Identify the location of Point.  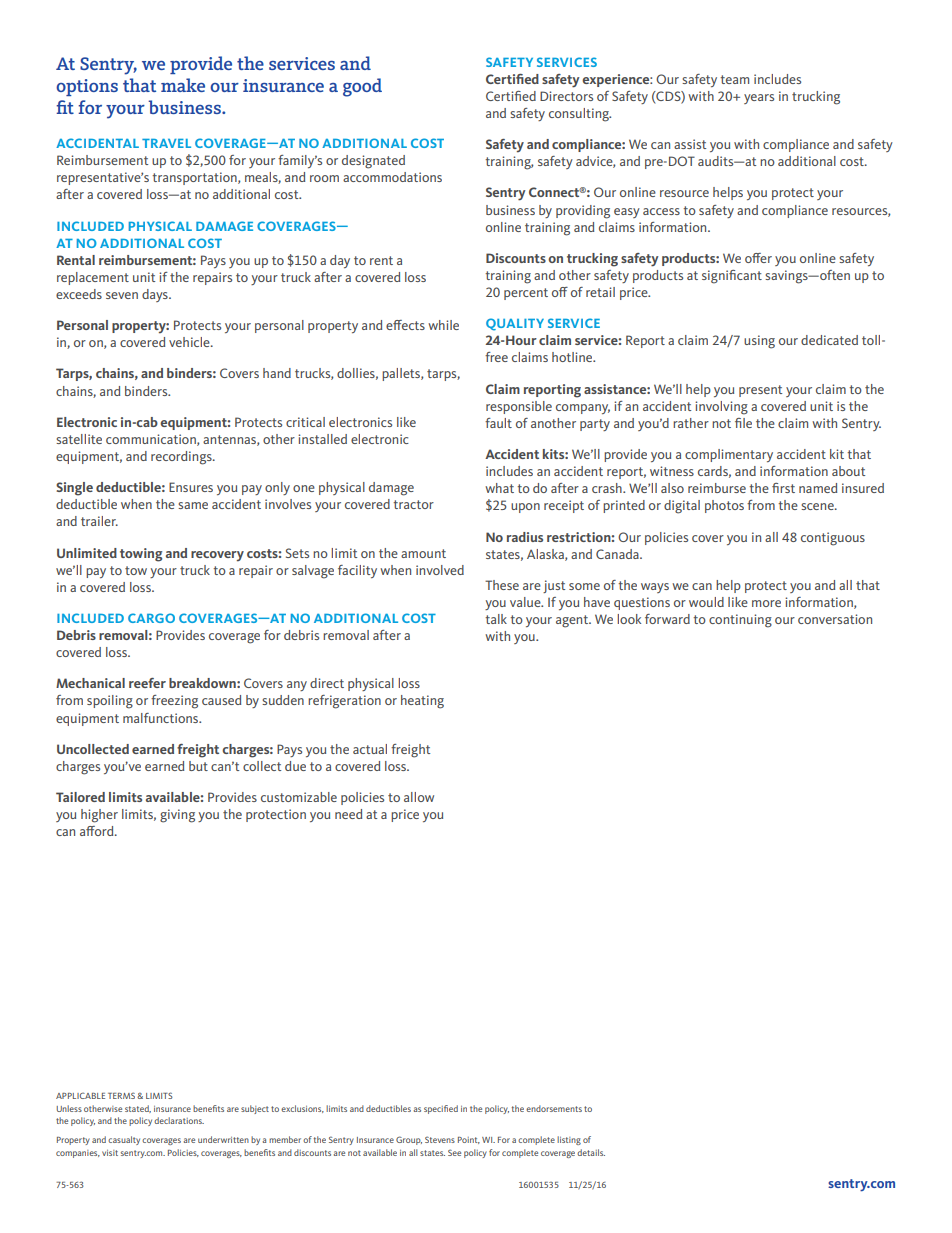
(469, 1140).
